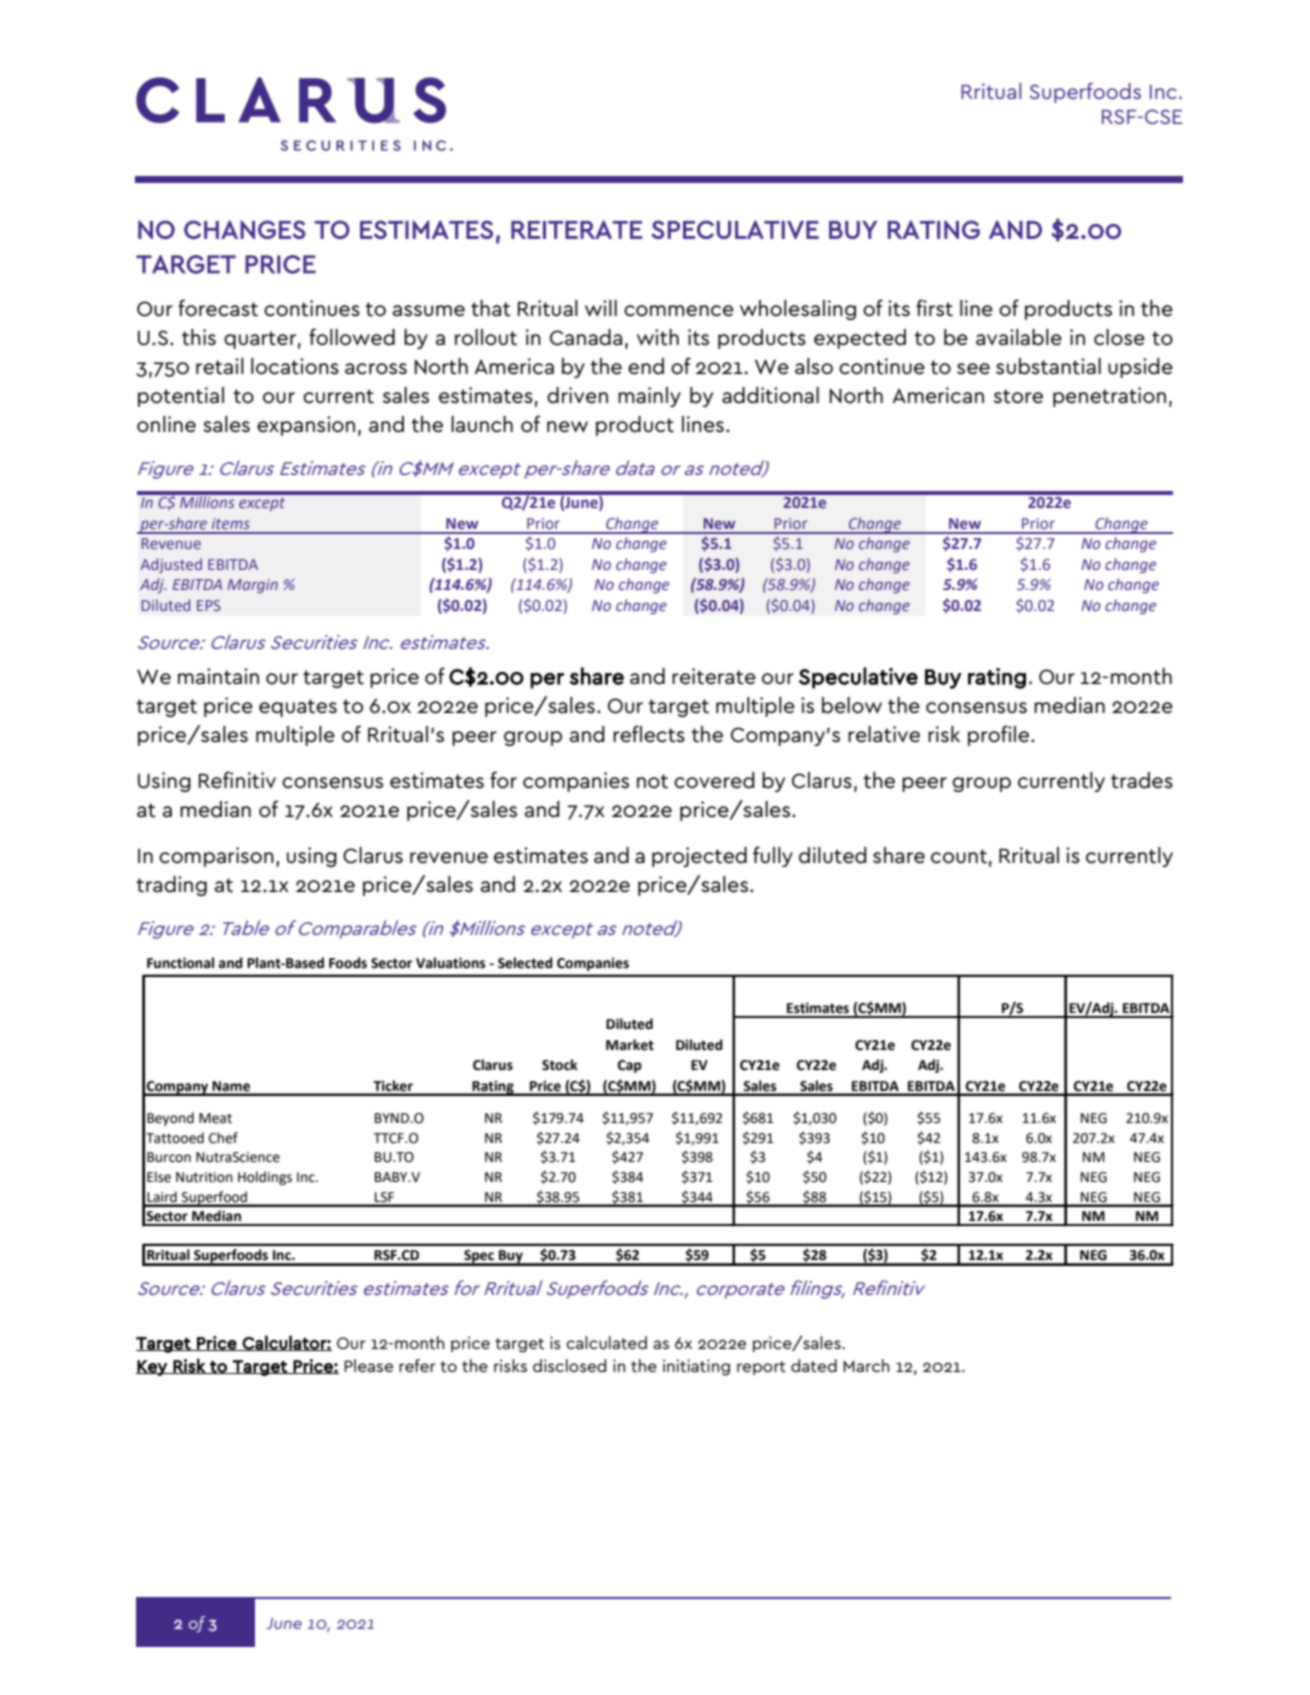  Describe the element at coordinates (658, 337) in the screenshot. I see `with` at that location.
